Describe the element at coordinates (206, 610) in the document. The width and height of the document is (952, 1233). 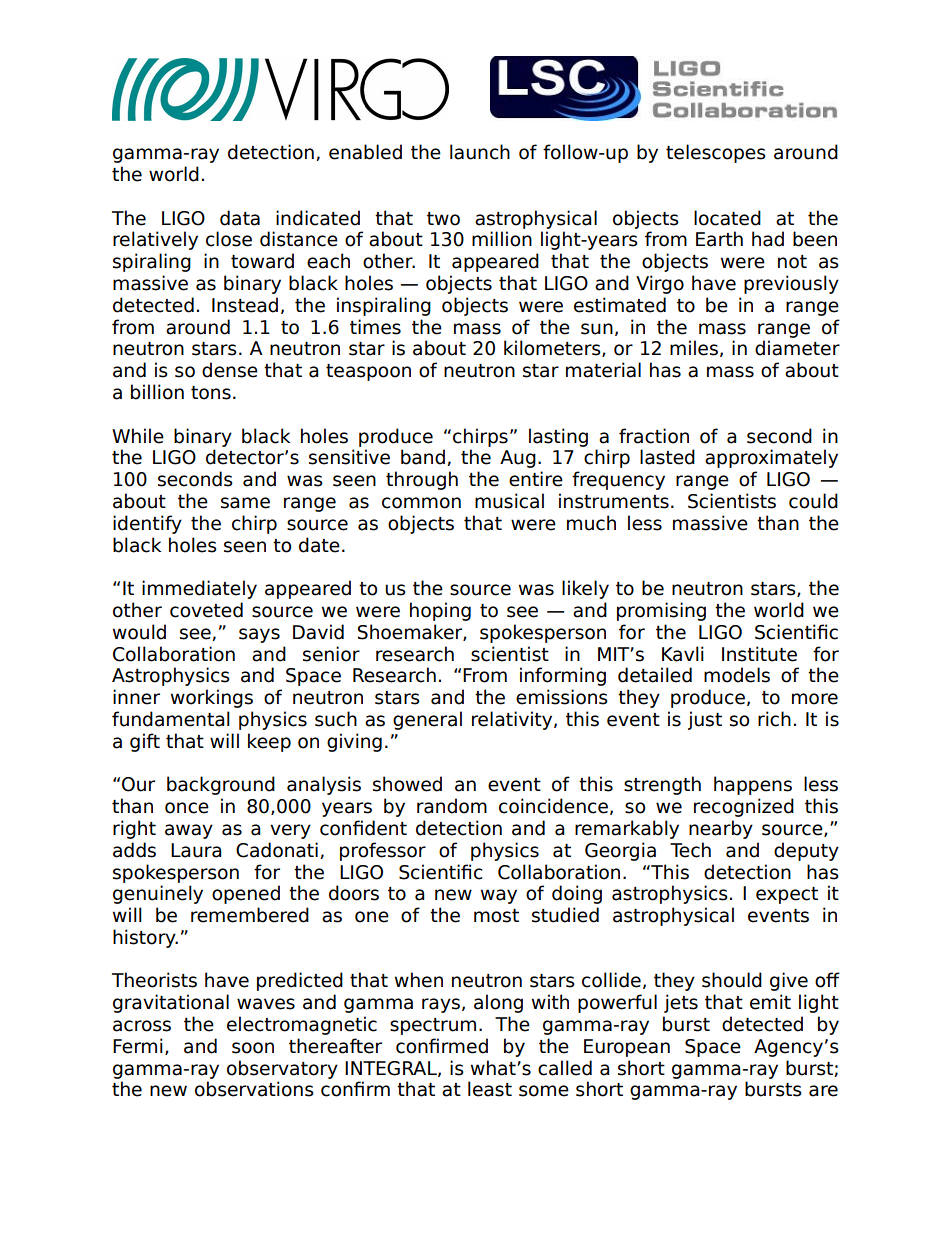
I see `coveted` at that location.
